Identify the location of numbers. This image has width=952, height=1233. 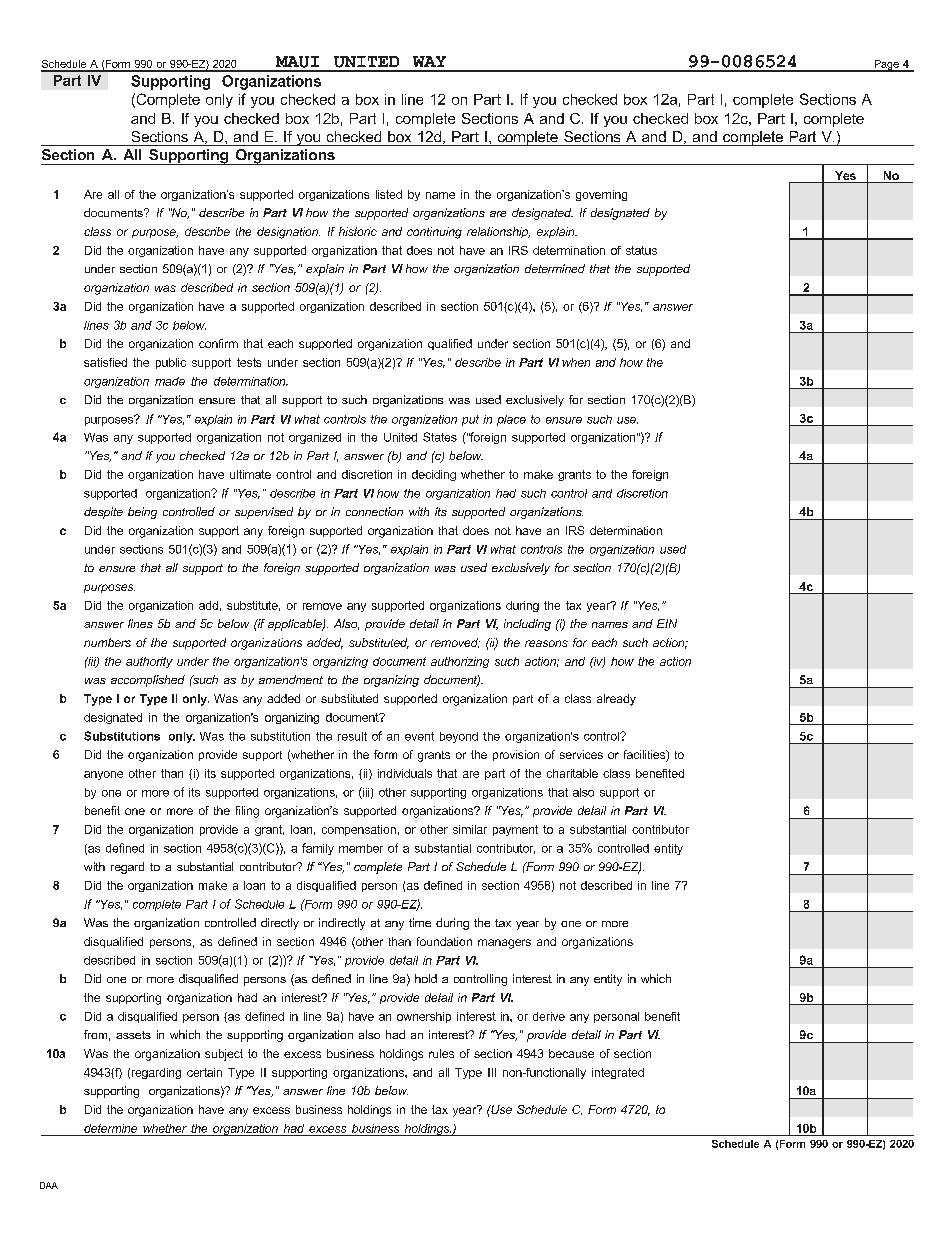
(107, 642).
